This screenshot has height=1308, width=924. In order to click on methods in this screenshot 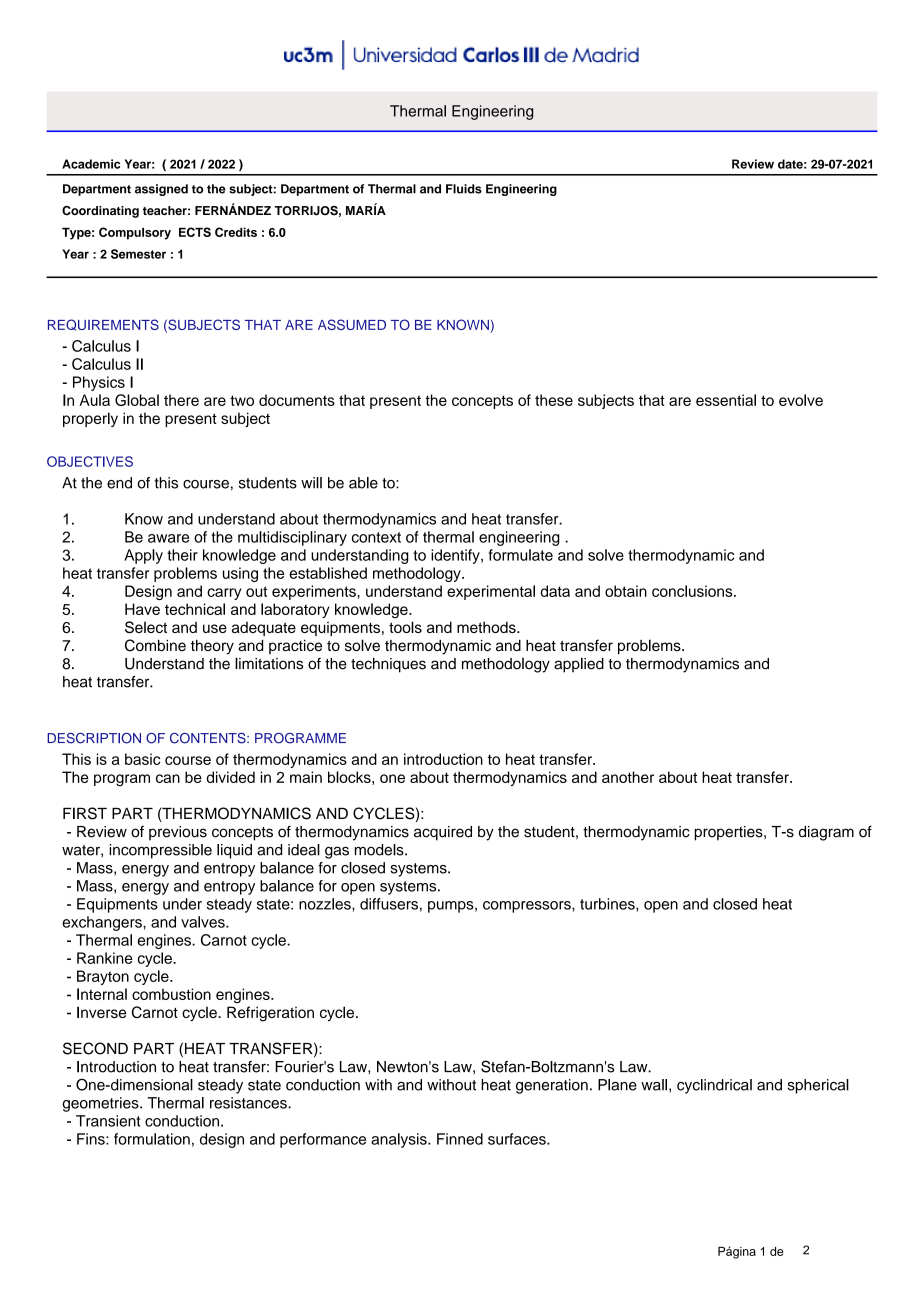, I will do `click(487, 627)`.
